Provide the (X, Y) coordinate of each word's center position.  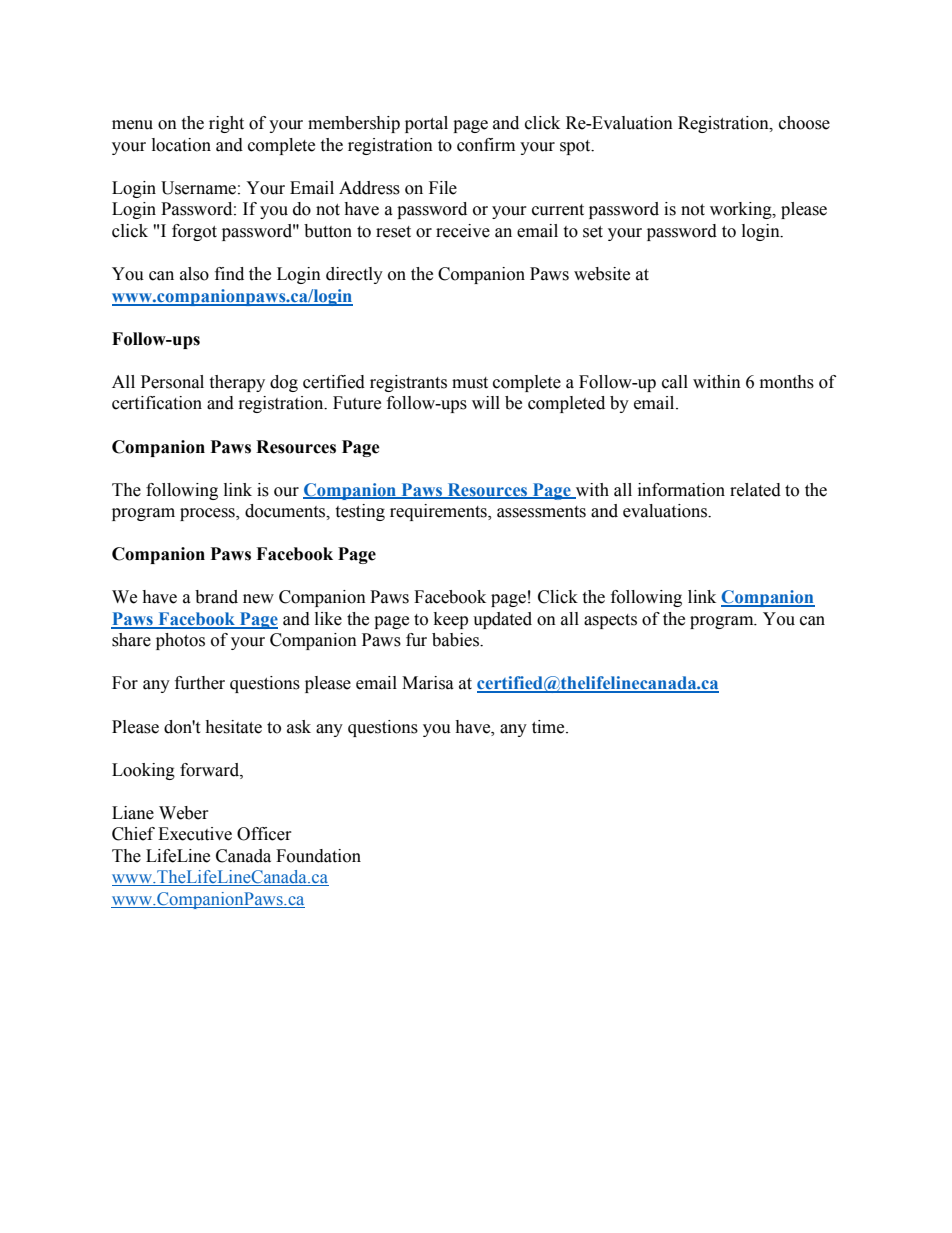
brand (216, 597)
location (181, 145)
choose (804, 123)
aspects (610, 621)
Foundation (318, 856)
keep (451, 620)
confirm (486, 145)
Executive (195, 834)
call (675, 382)
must (470, 383)
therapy (237, 383)
